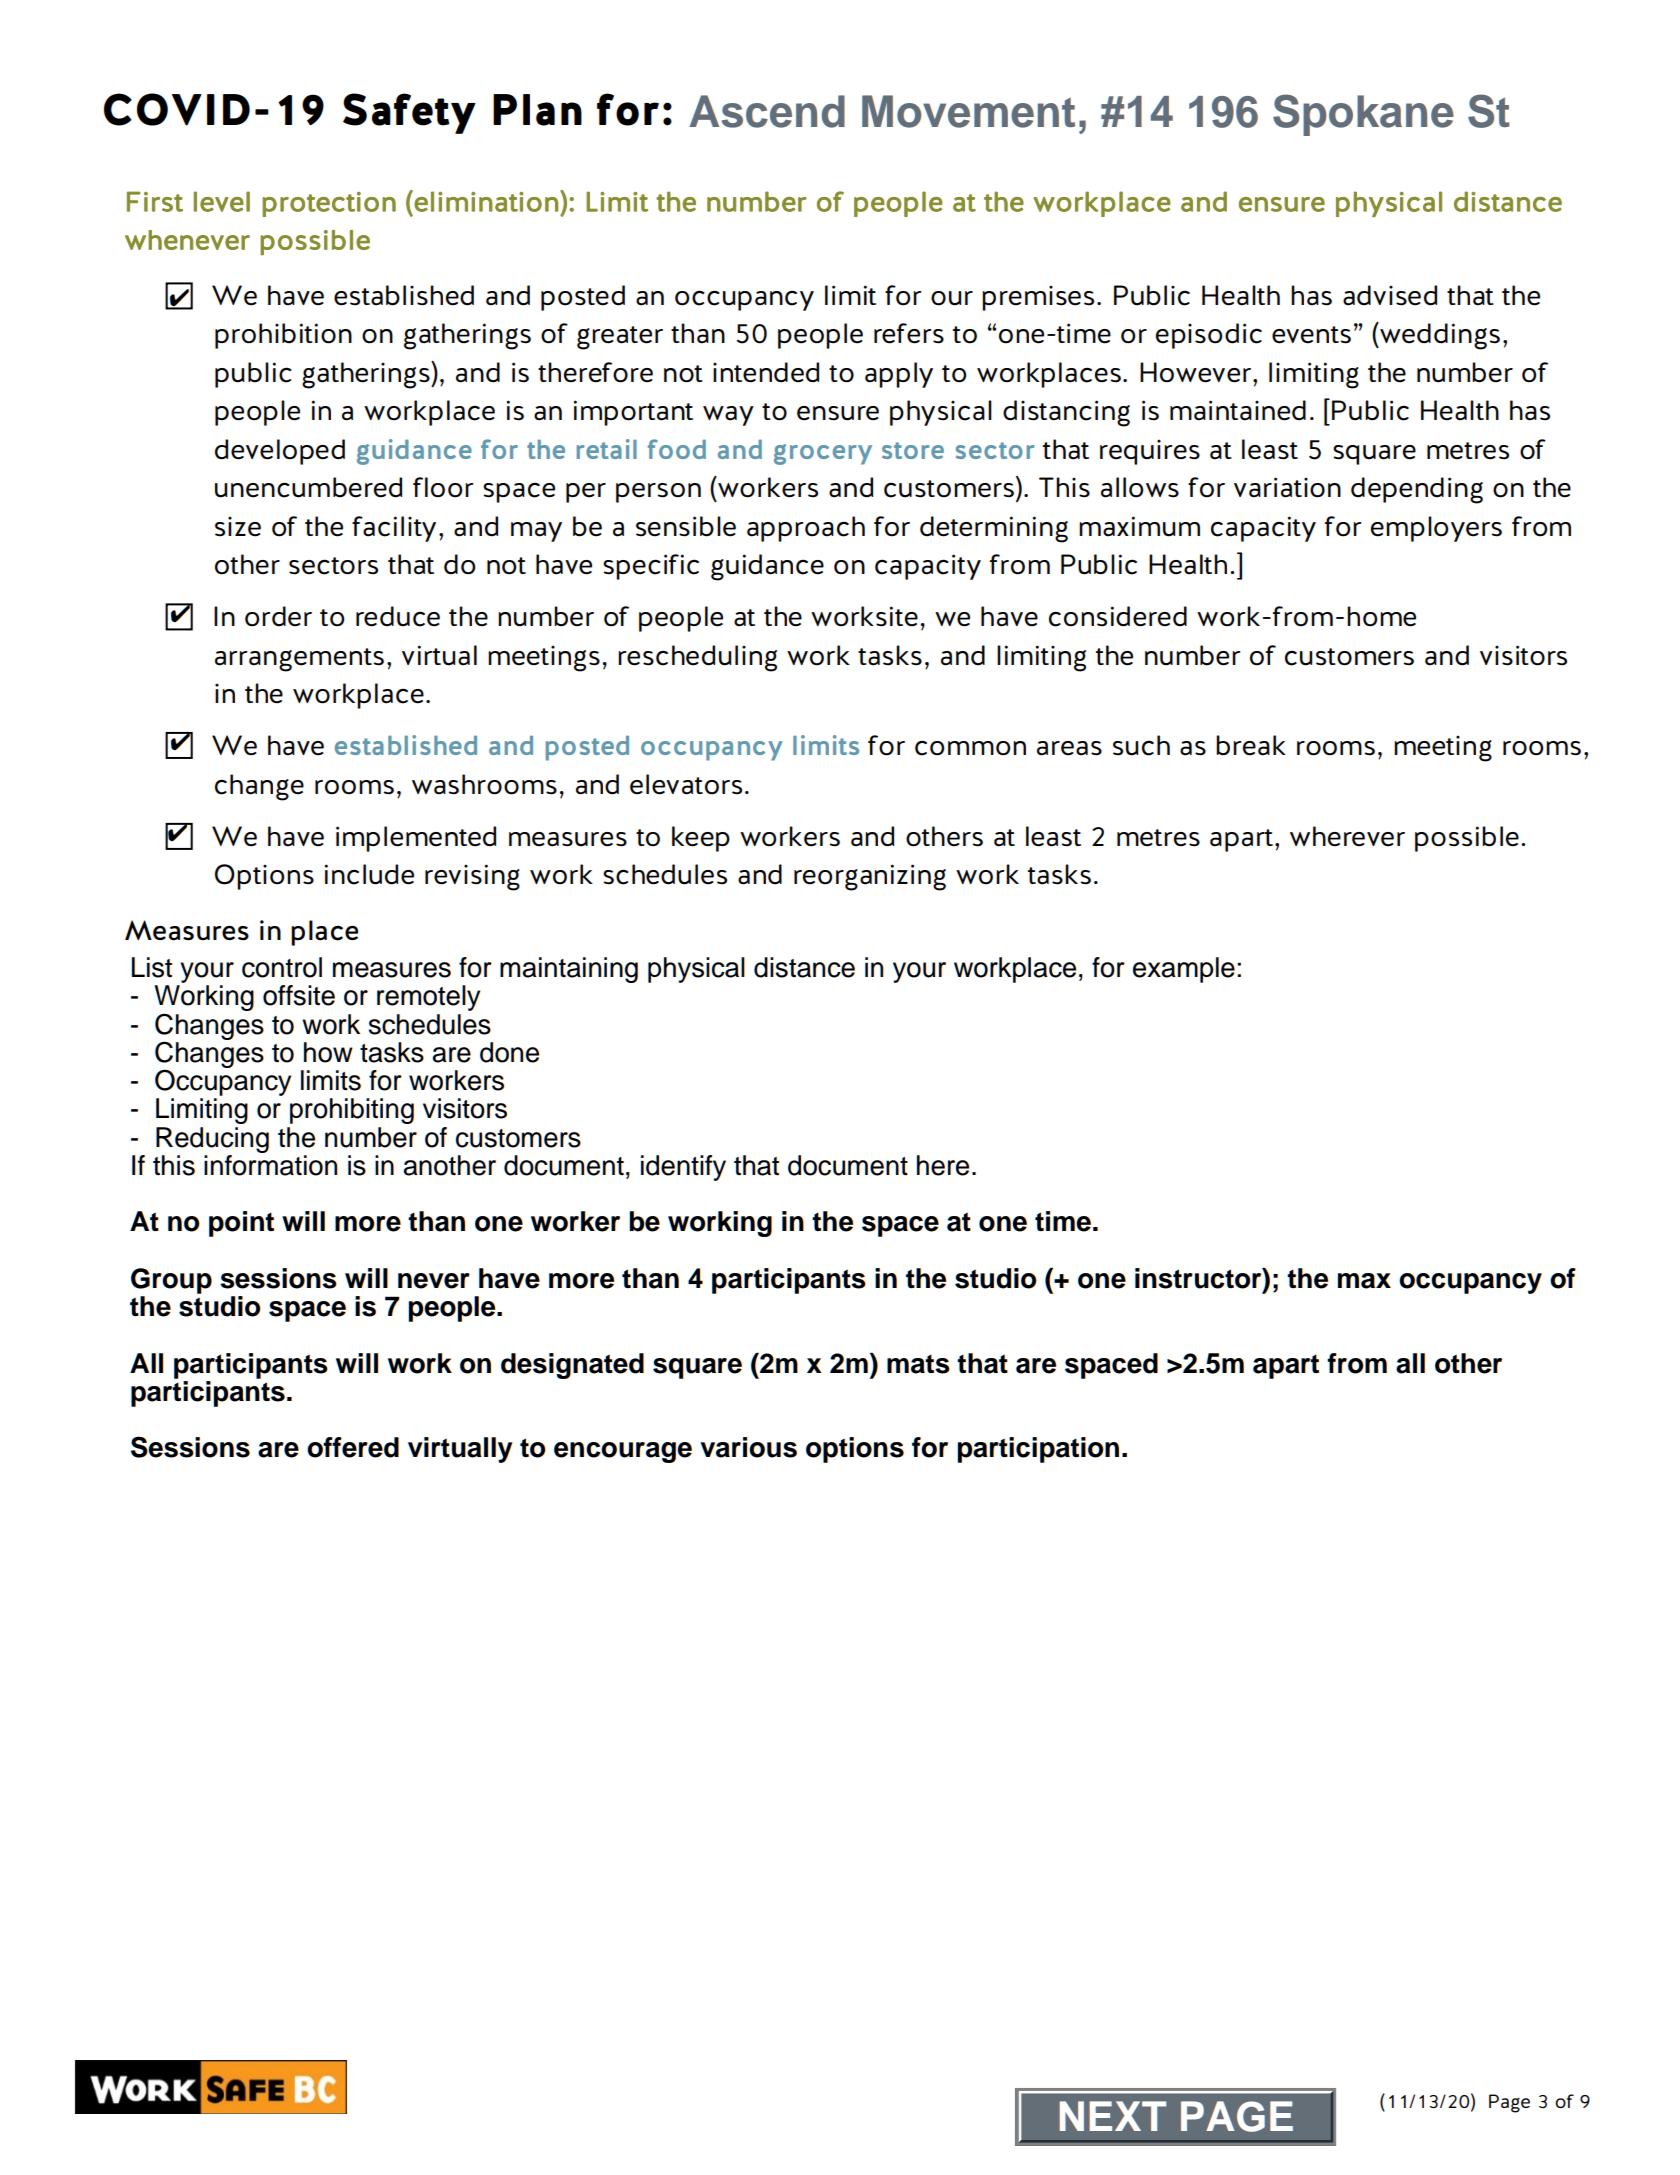 The width and height of the screenshot is (1680, 2175). I want to click on unencumbered, so click(308, 487).
